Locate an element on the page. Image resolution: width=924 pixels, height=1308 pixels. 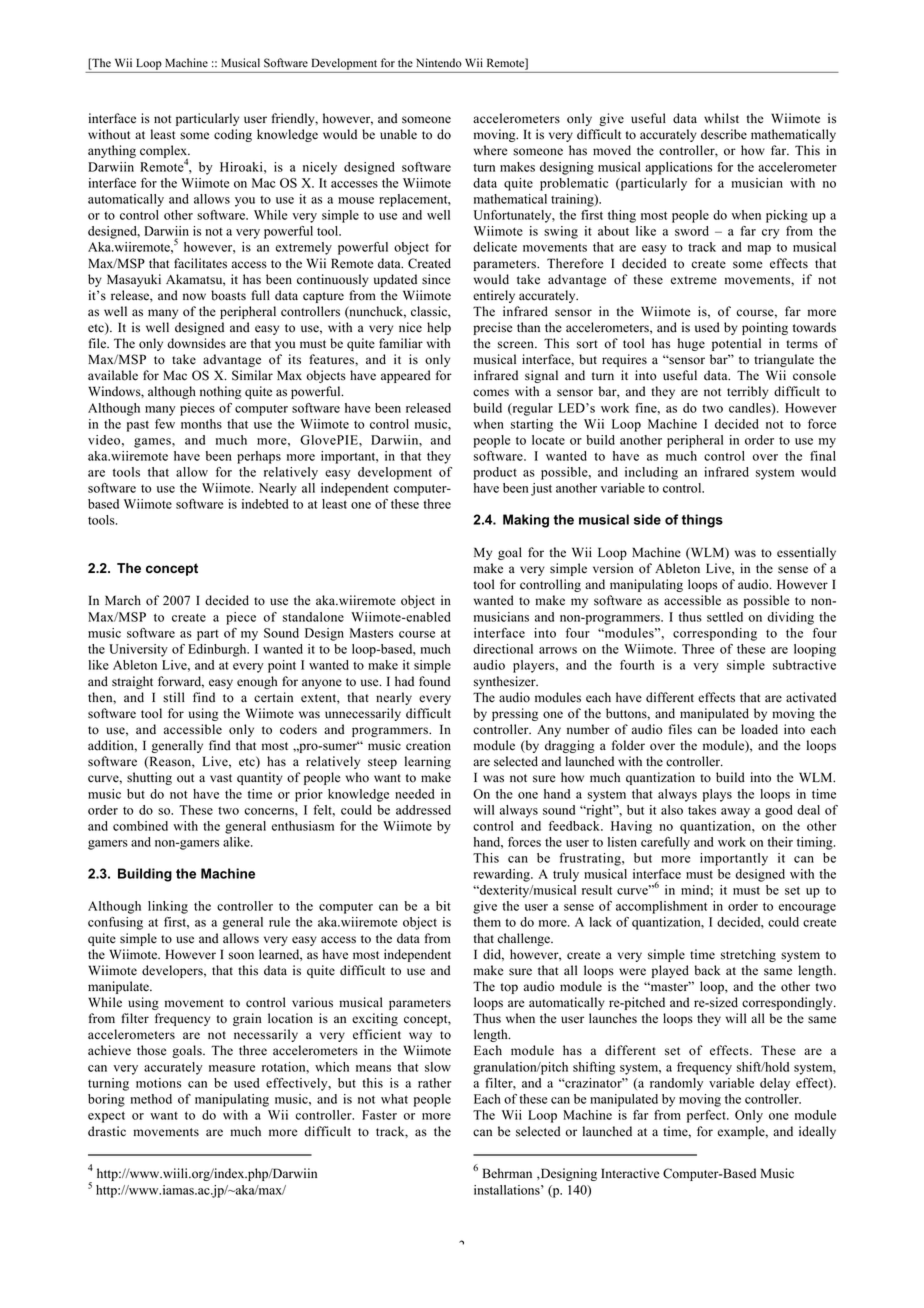
directional is located at coordinates (503, 649).
